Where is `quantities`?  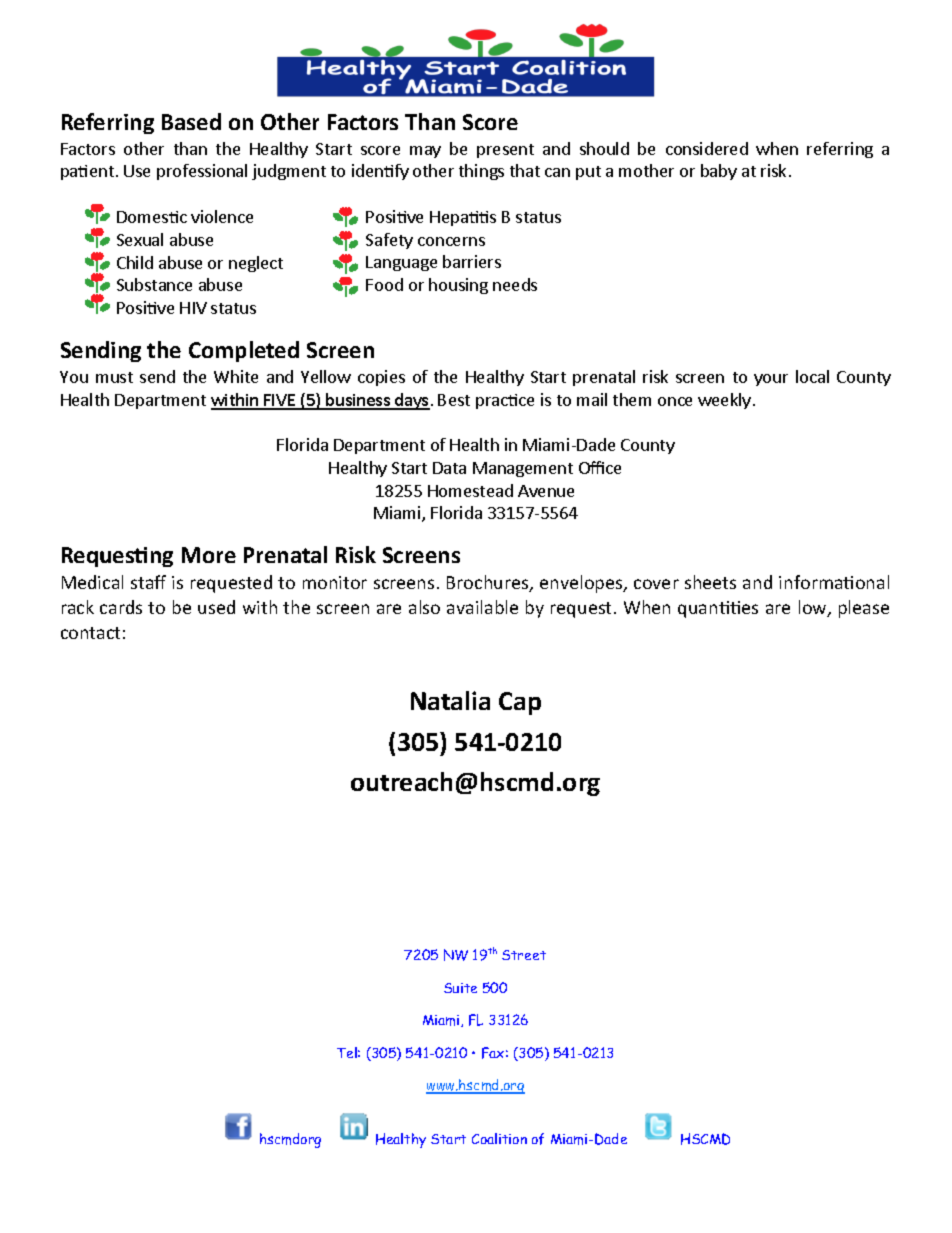
quantities is located at coordinates (718, 609).
